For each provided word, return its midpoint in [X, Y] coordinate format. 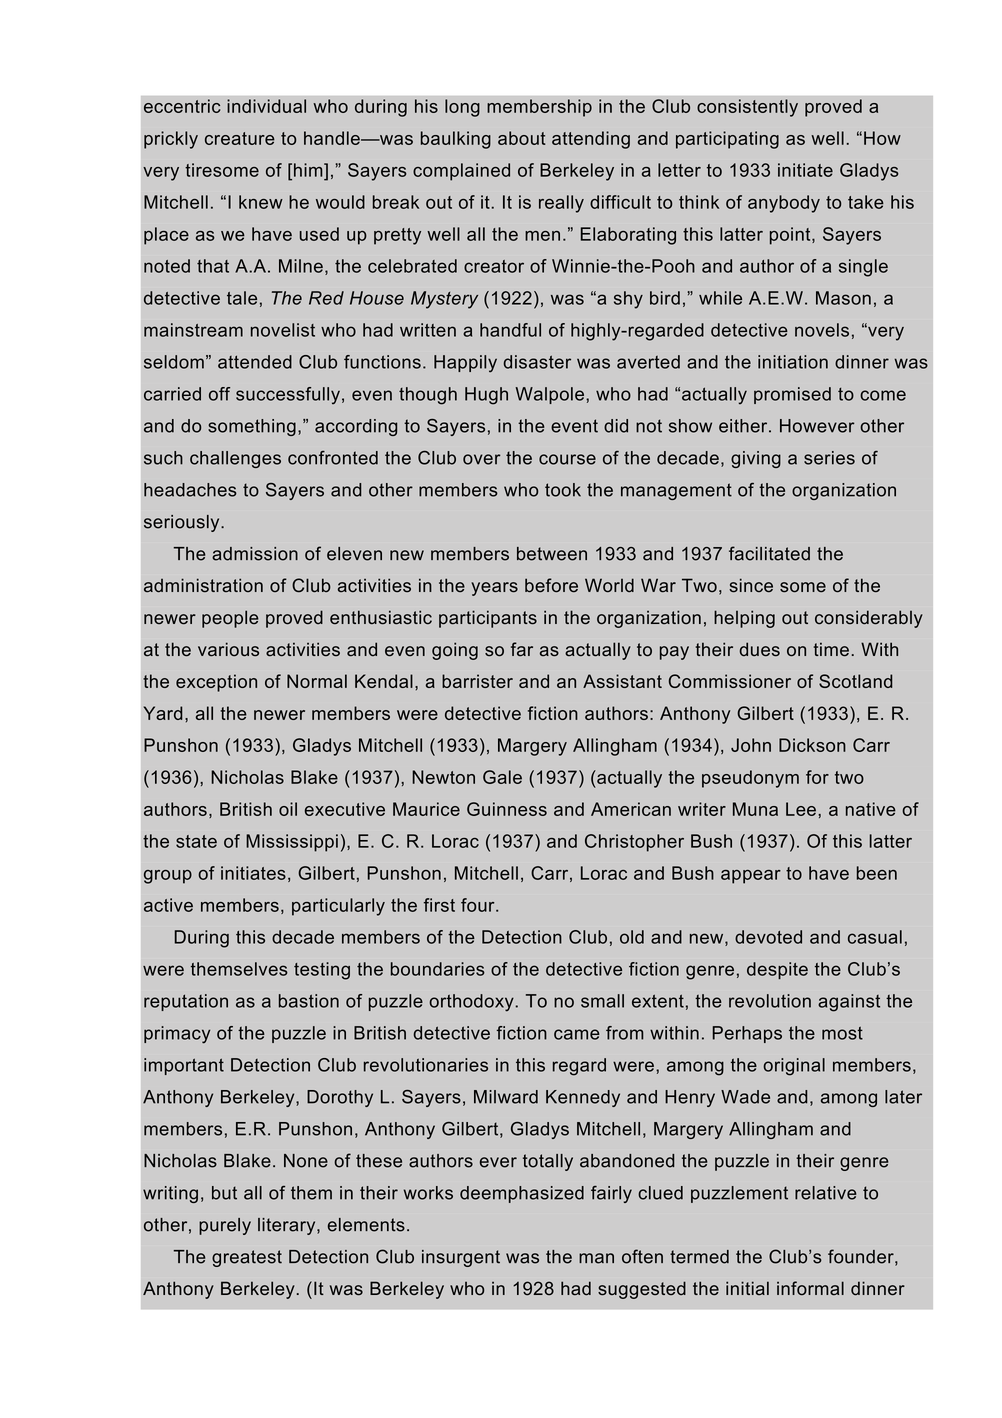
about [522, 138]
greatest [247, 1258]
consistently [747, 108]
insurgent [461, 1258]
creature [240, 138]
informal [810, 1288]
